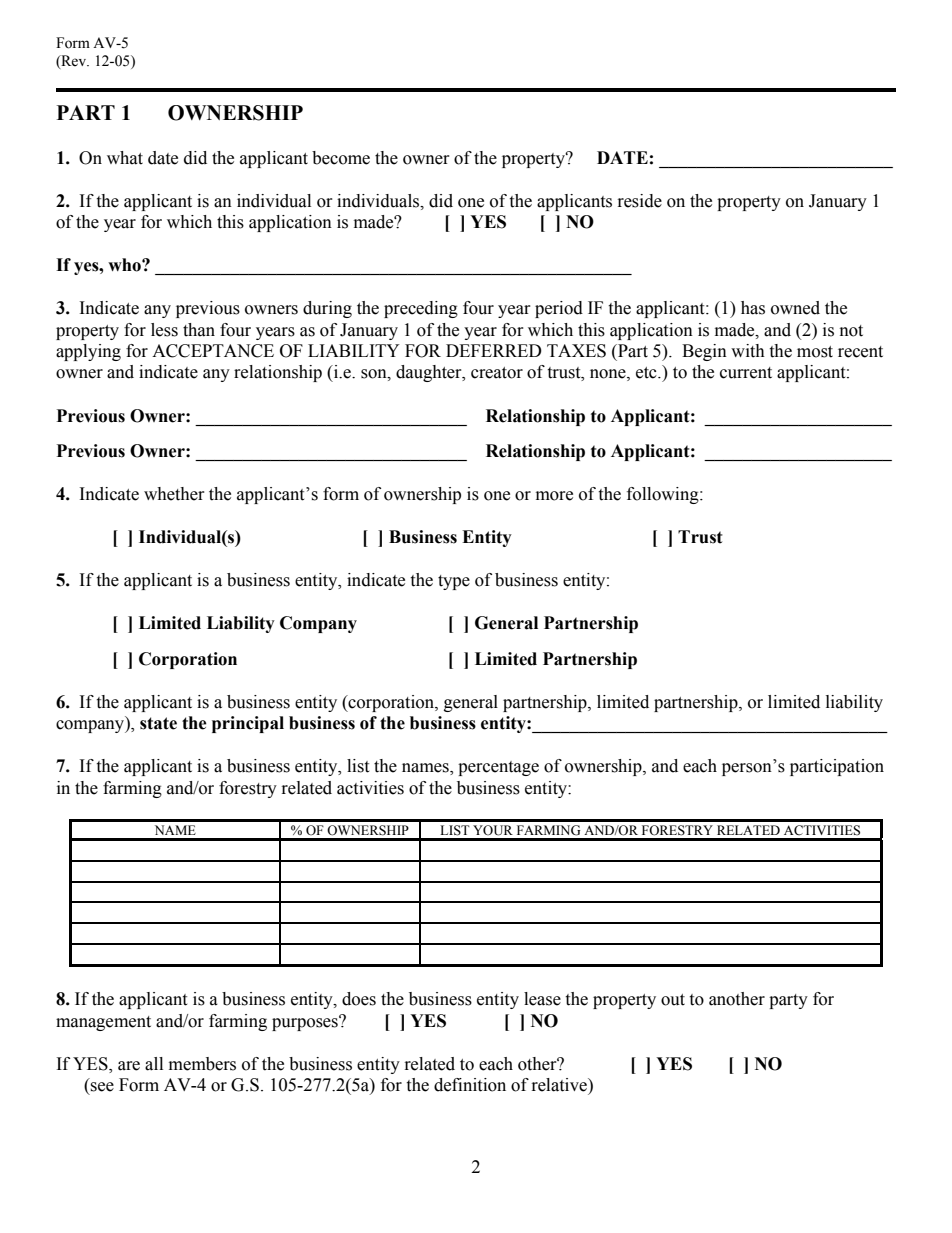  I want to click on become, so click(341, 158).
